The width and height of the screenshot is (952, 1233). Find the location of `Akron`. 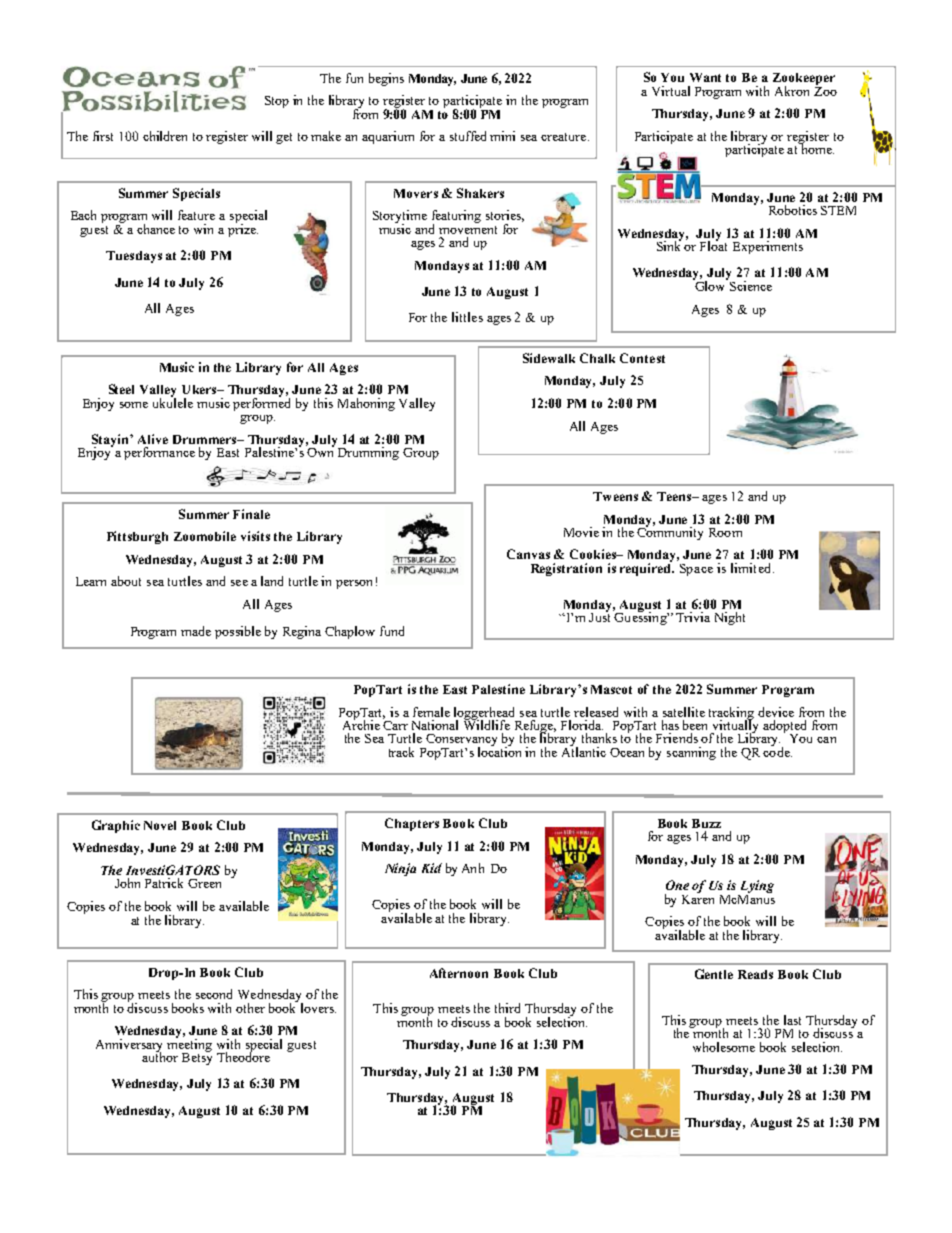

Akron is located at coordinates (792, 91).
